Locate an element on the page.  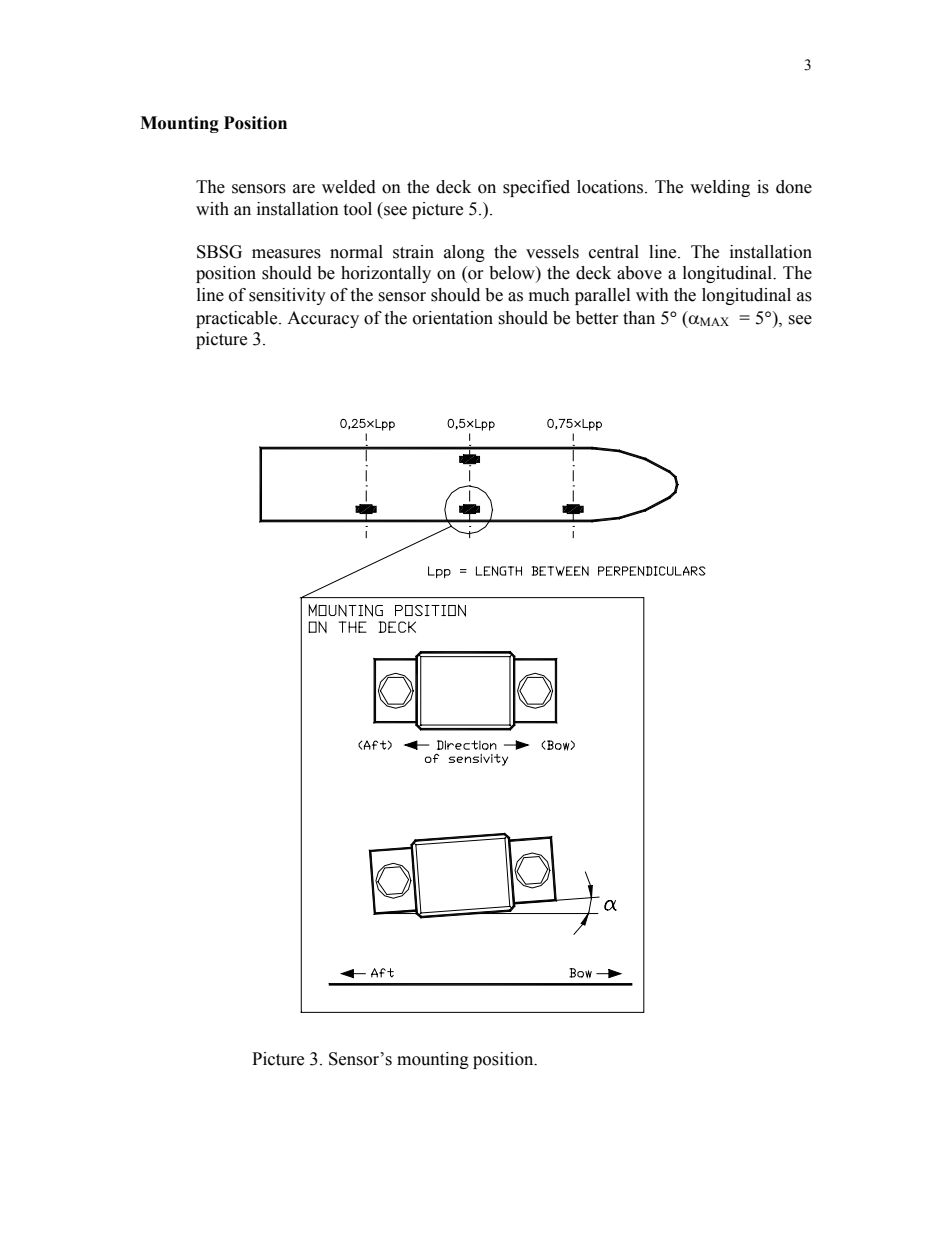
central is located at coordinates (614, 252).
